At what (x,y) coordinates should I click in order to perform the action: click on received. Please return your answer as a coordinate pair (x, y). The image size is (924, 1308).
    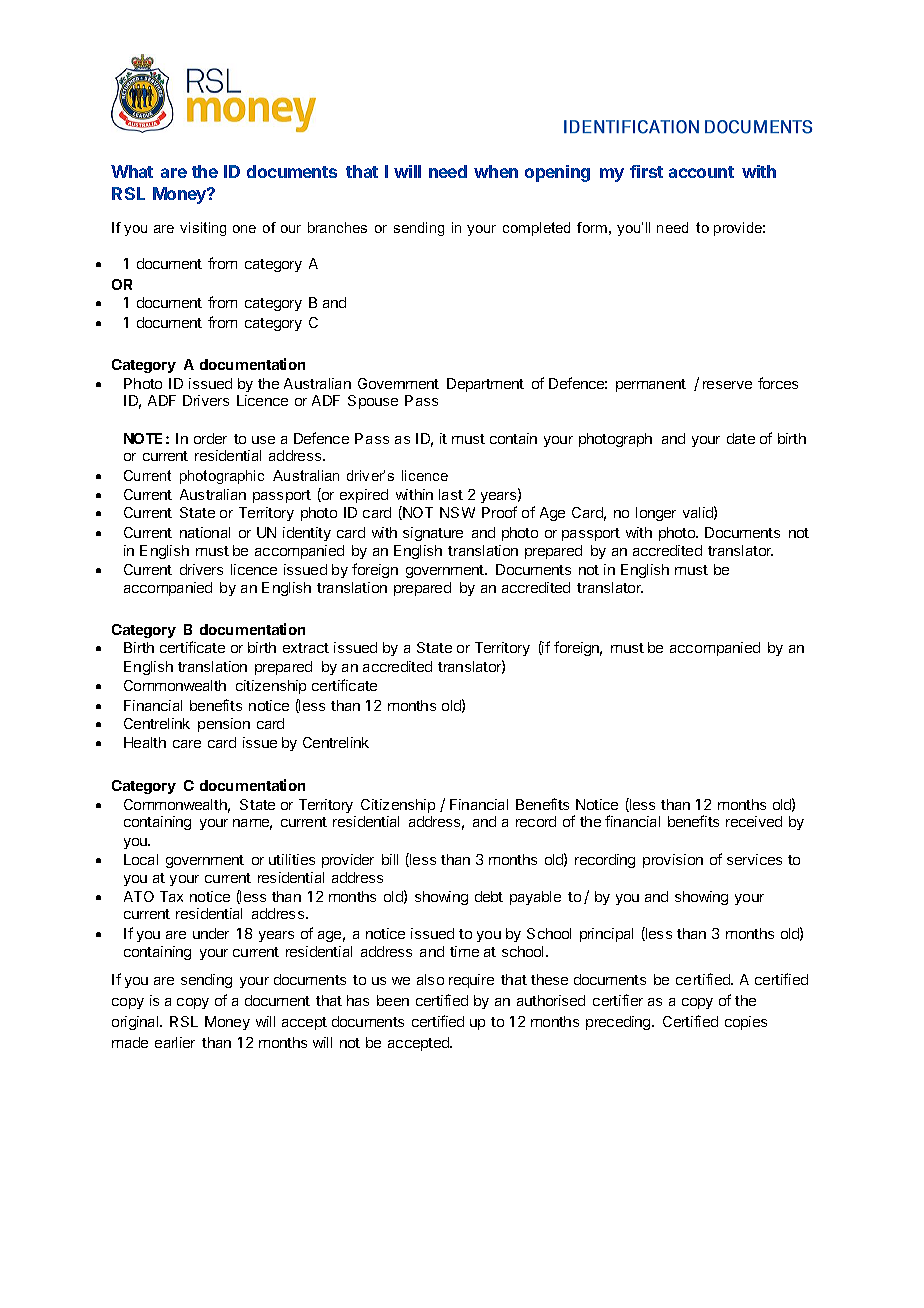
    Looking at the image, I should click on (754, 821).
